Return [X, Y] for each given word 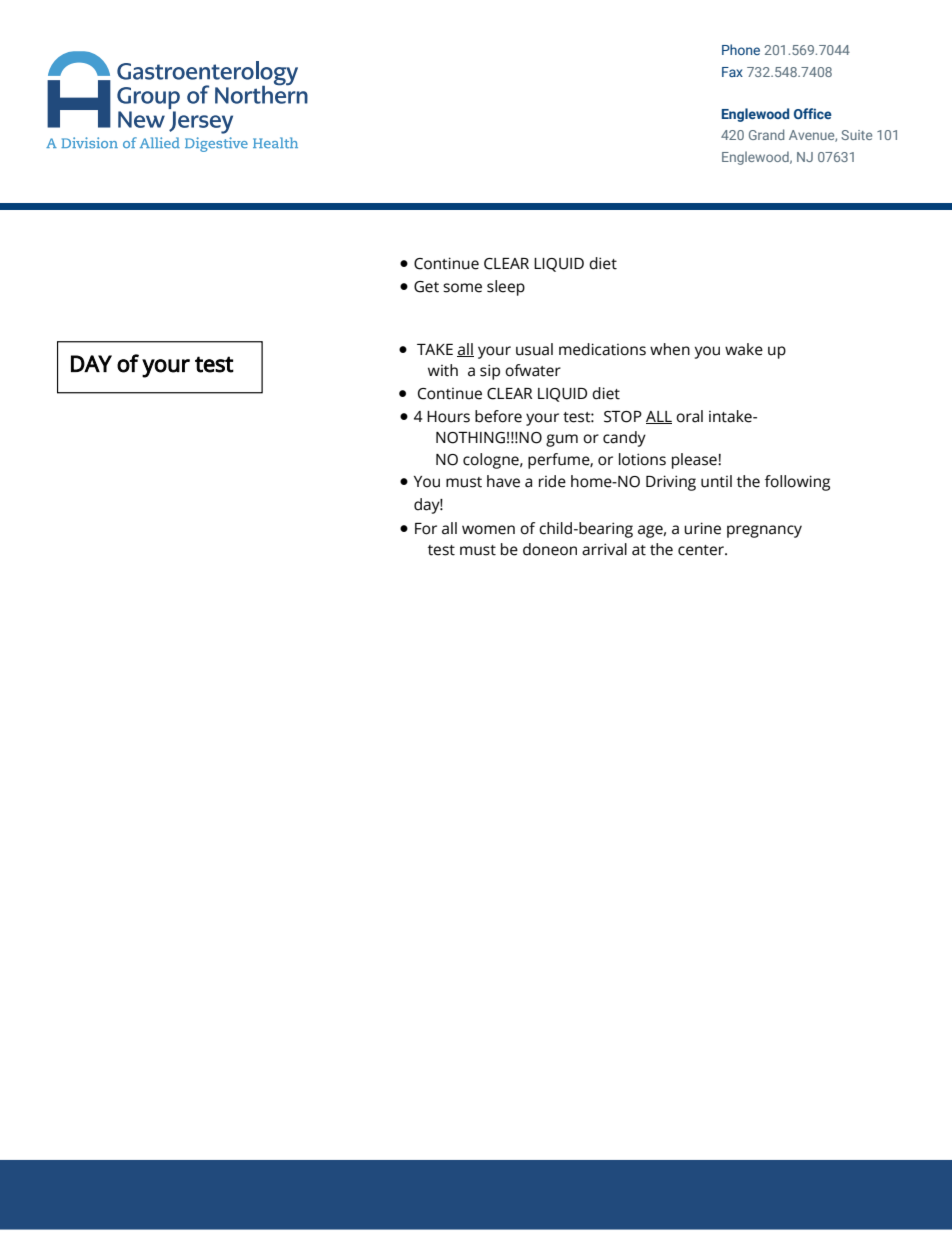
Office [813, 113]
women [488, 530]
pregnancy [764, 531]
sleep [506, 288]
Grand [766, 134]
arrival [604, 549]
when [670, 349]
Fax [732, 72]
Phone [741, 49]
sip [490, 372]
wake [744, 349]
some [462, 288]
